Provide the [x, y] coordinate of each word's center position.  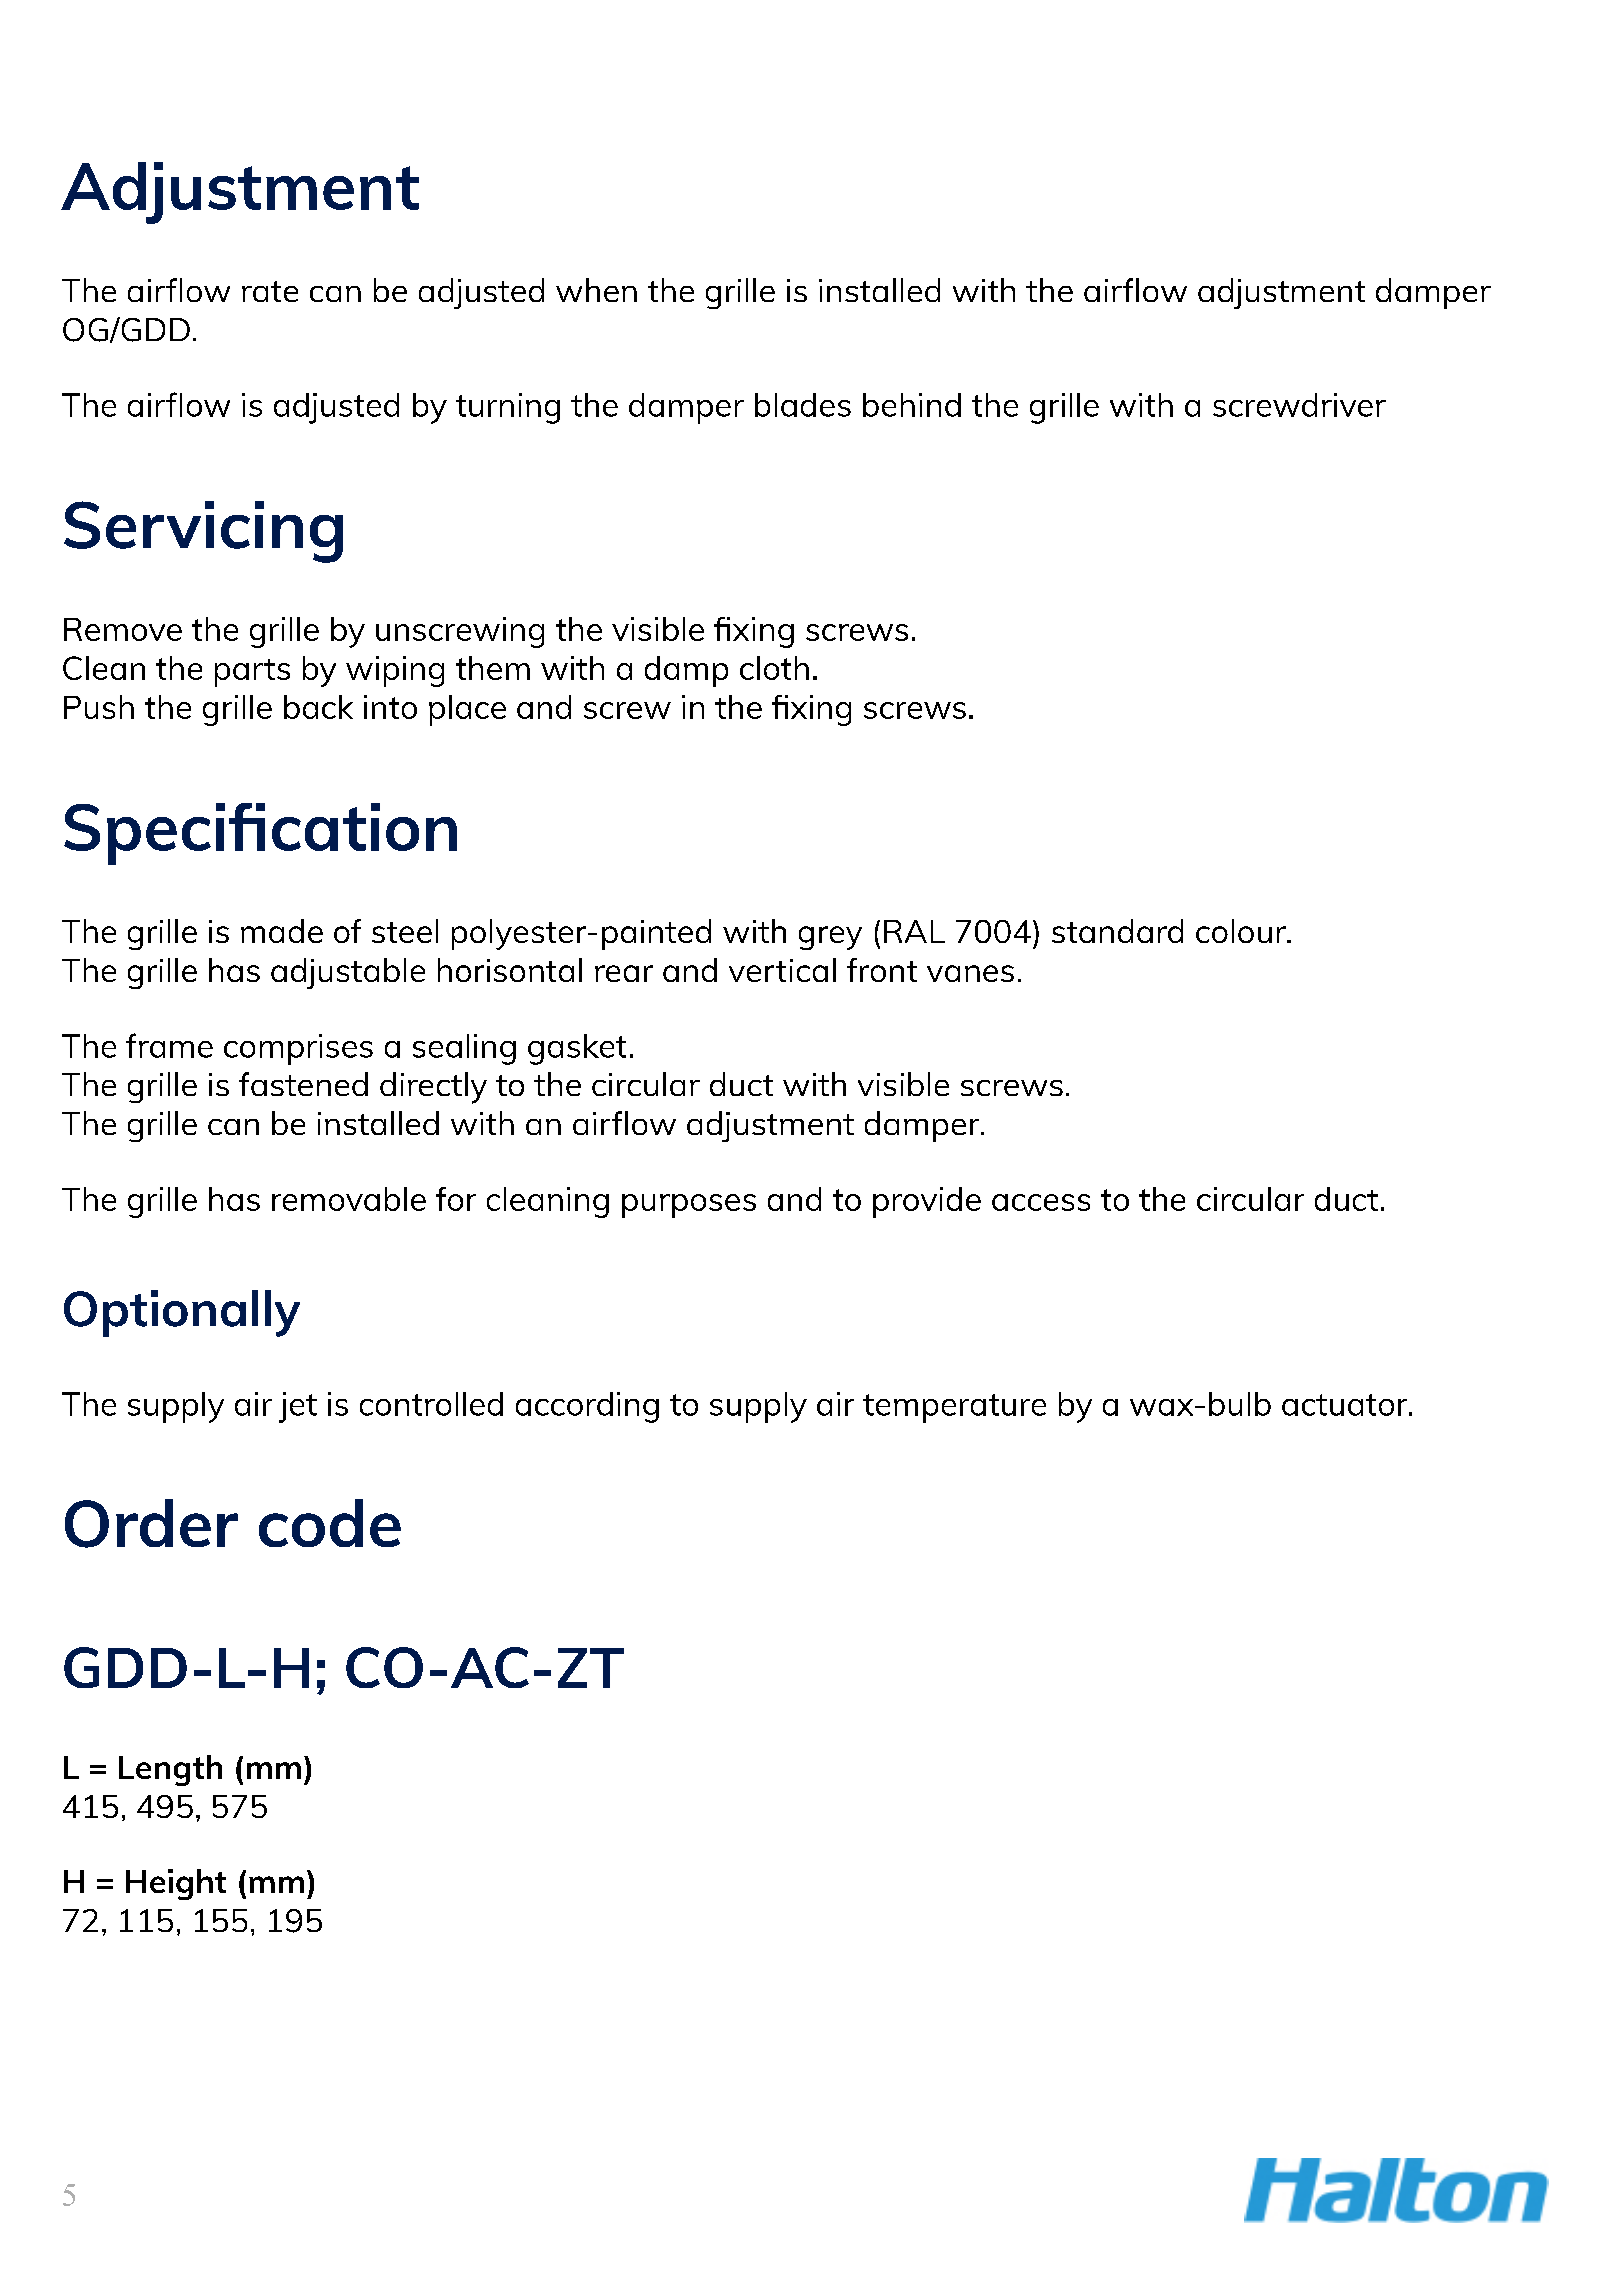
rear [624, 973]
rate [270, 291]
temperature [954, 1408]
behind [912, 405]
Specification [260, 834]
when [596, 290]
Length [170, 1770]
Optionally [182, 1313]
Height [176, 1884]
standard [1117, 931]
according [587, 1407]
